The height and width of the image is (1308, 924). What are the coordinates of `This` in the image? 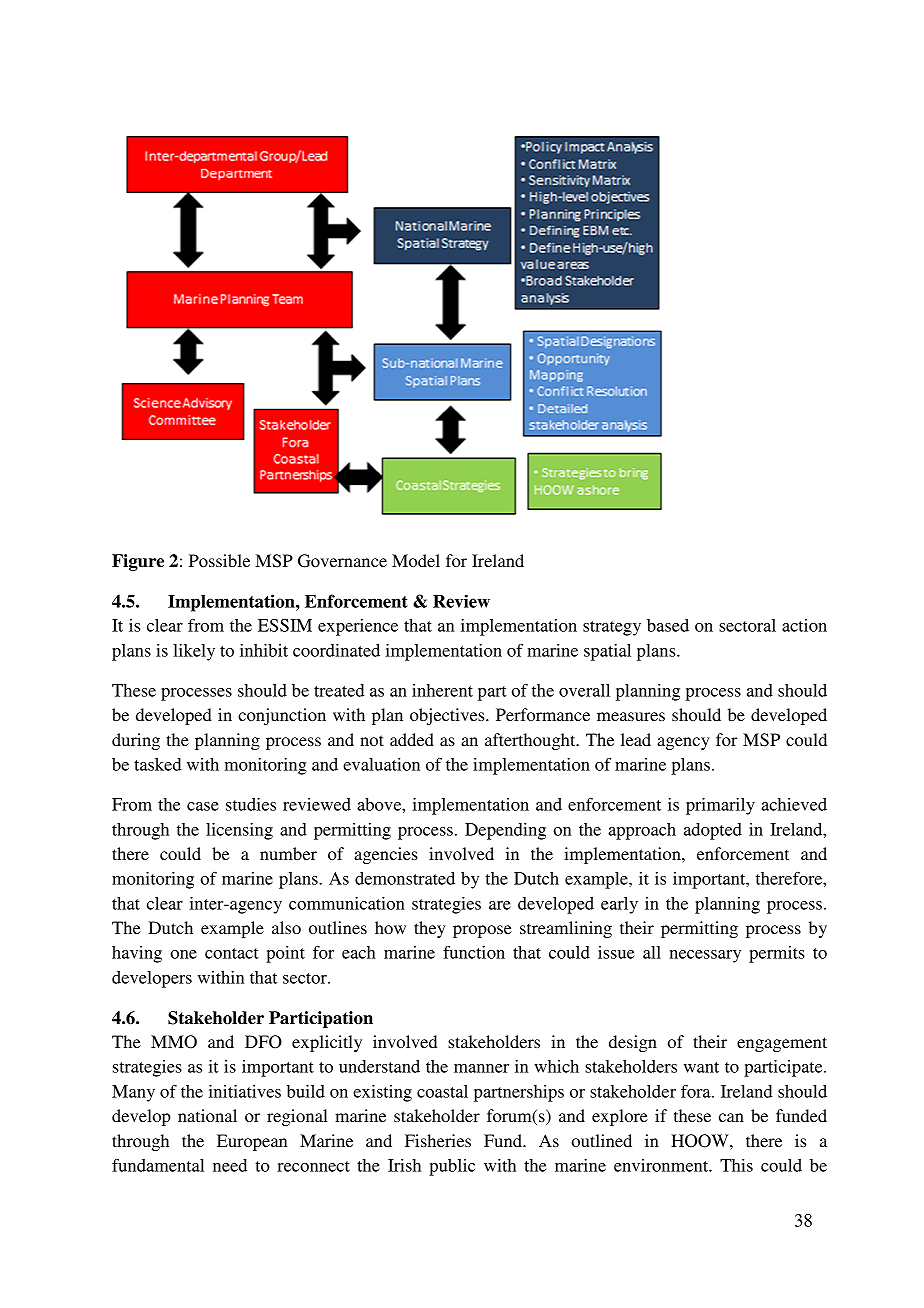 It's located at (736, 1165).
